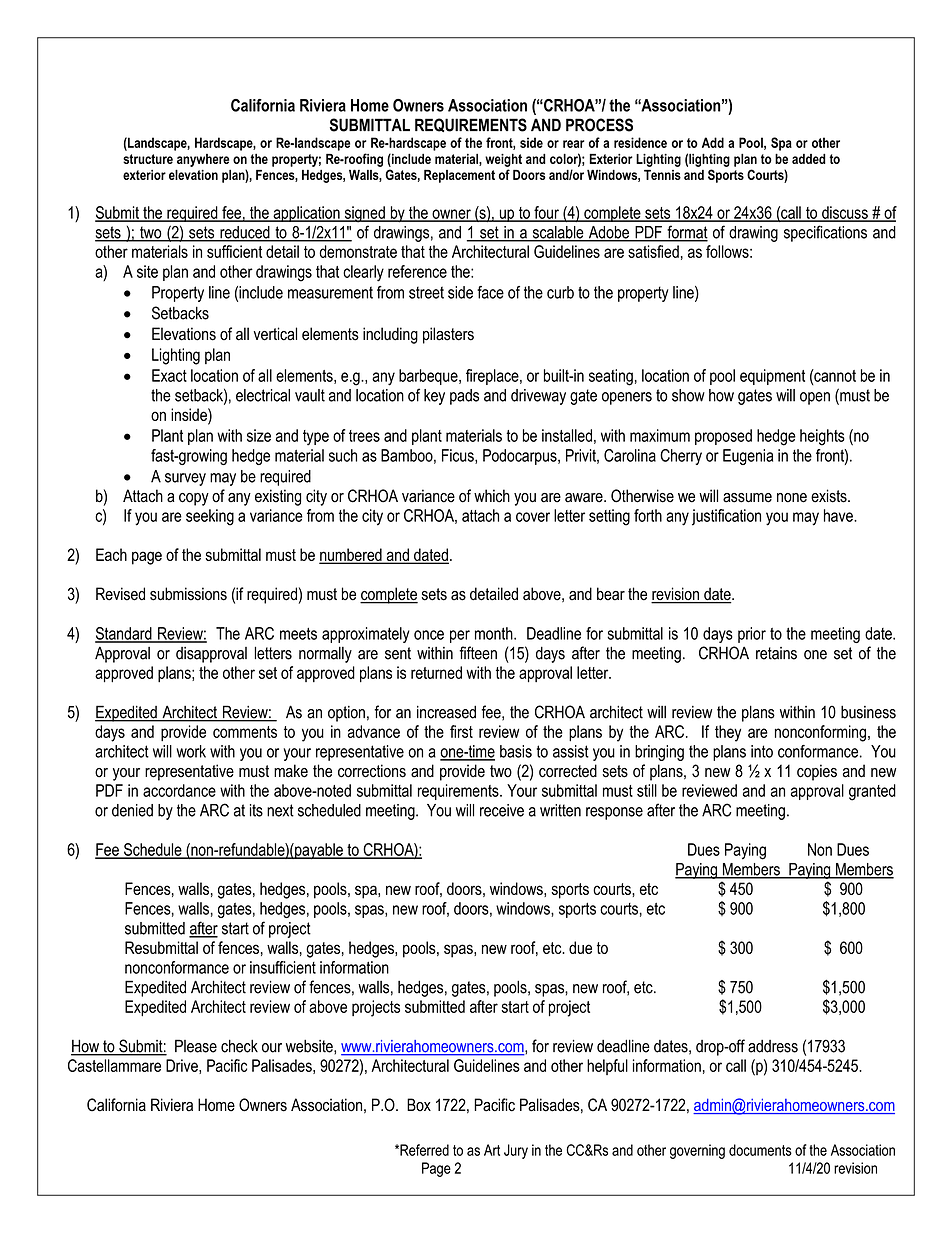  What do you see at coordinates (203, 160) in the image?
I see `anywhere` at bounding box center [203, 160].
